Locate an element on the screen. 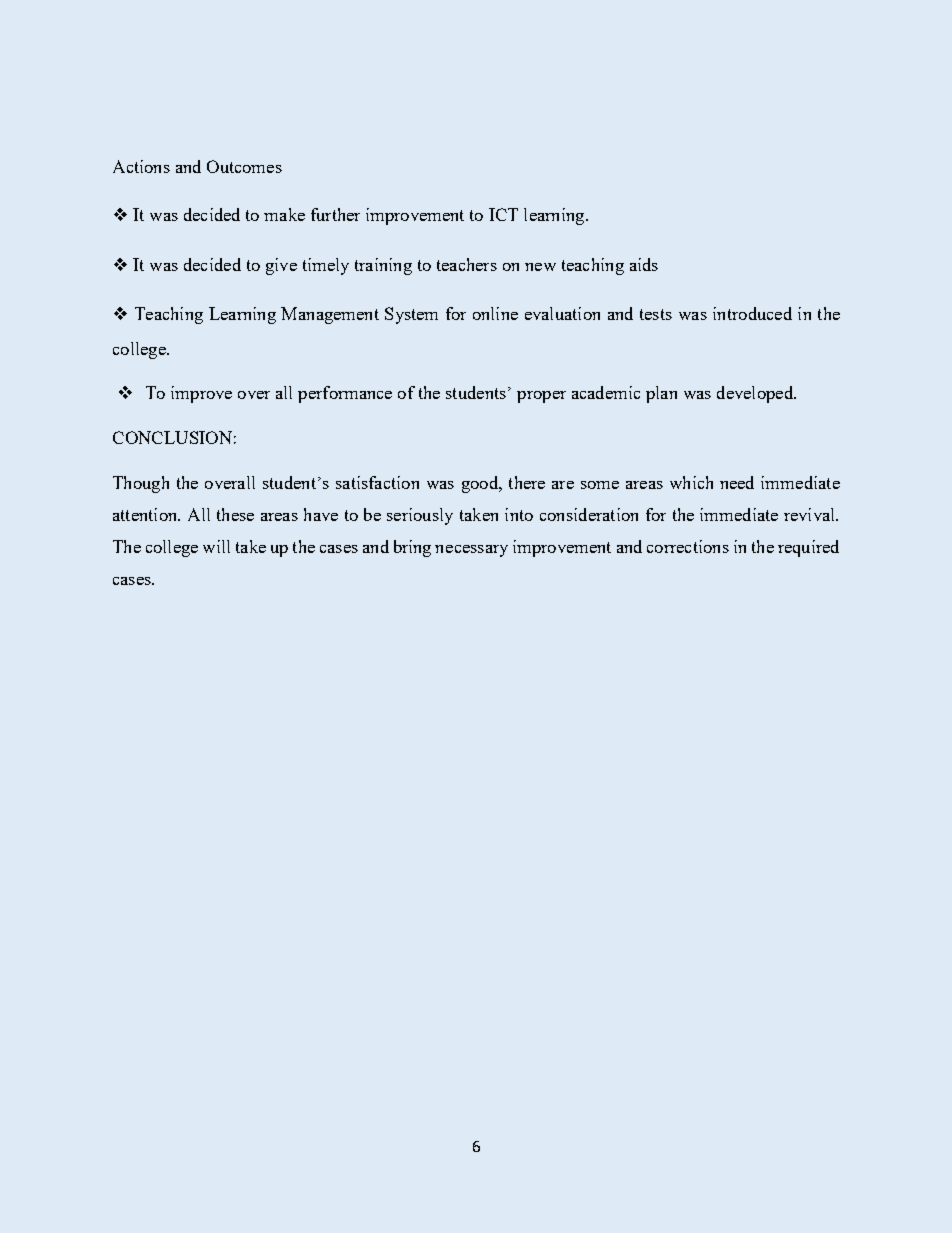 This screenshot has width=952, height=1233. will is located at coordinates (216, 546).
